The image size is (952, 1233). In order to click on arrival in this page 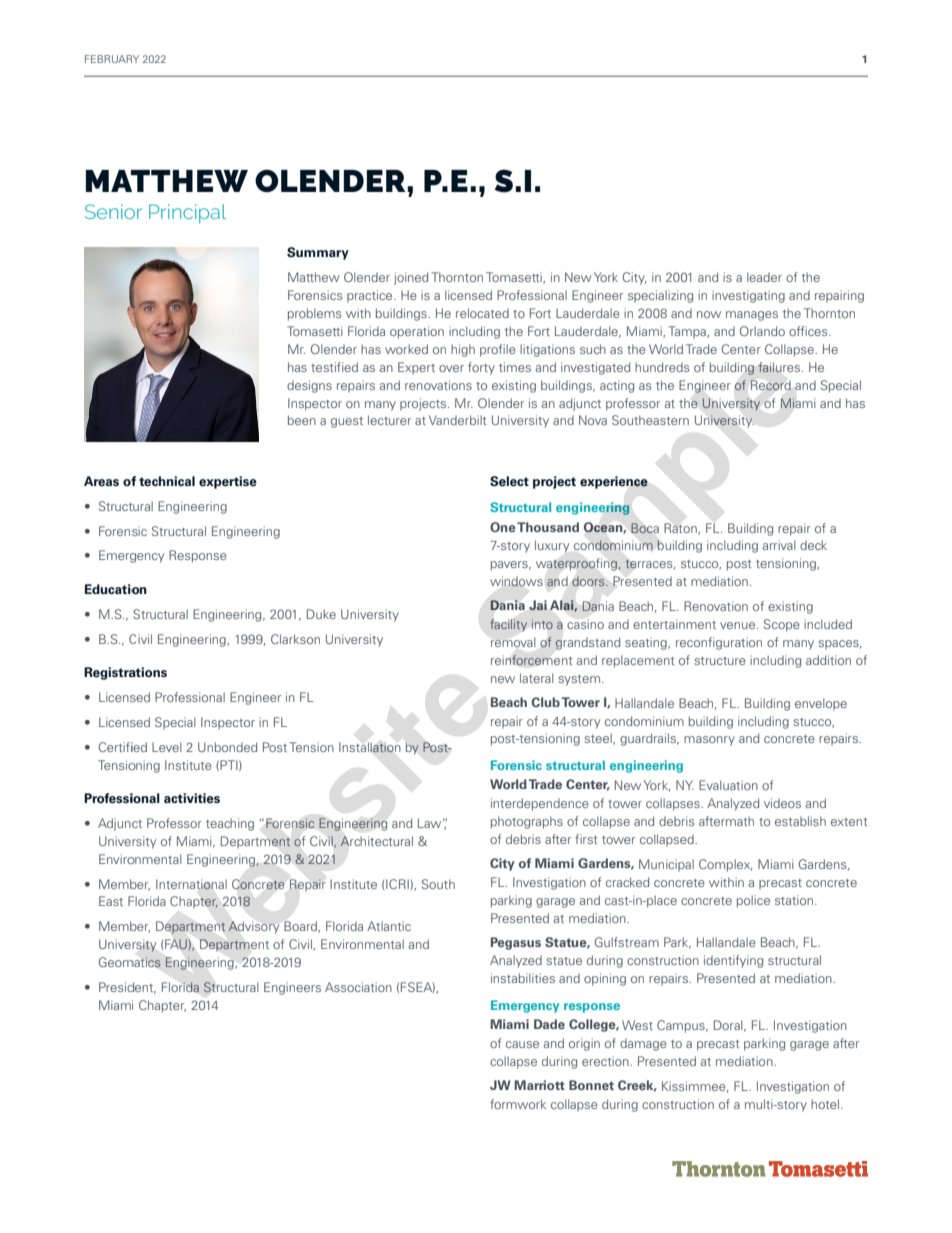, I will do `click(779, 545)`.
